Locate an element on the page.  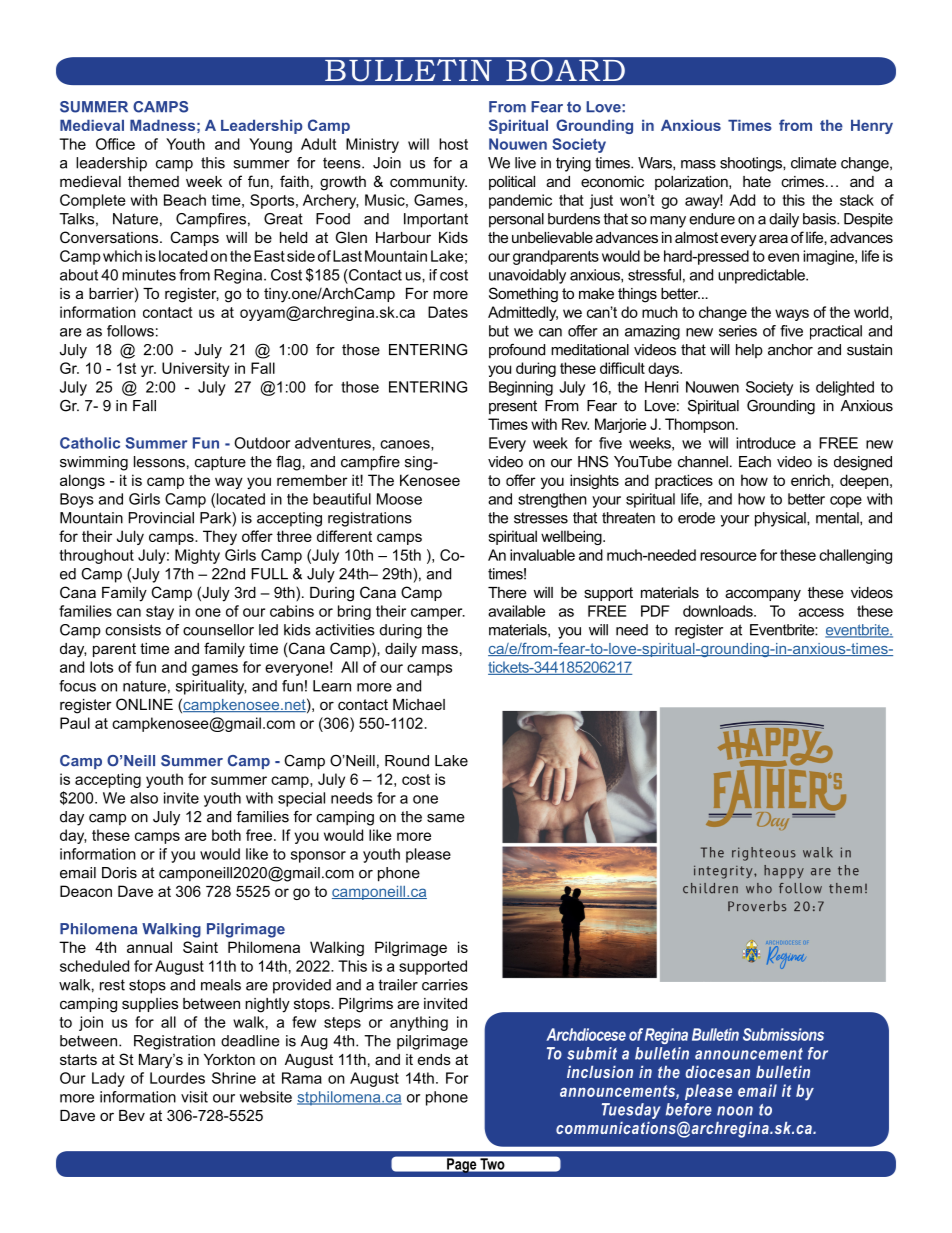
themed is located at coordinates (153, 181).
